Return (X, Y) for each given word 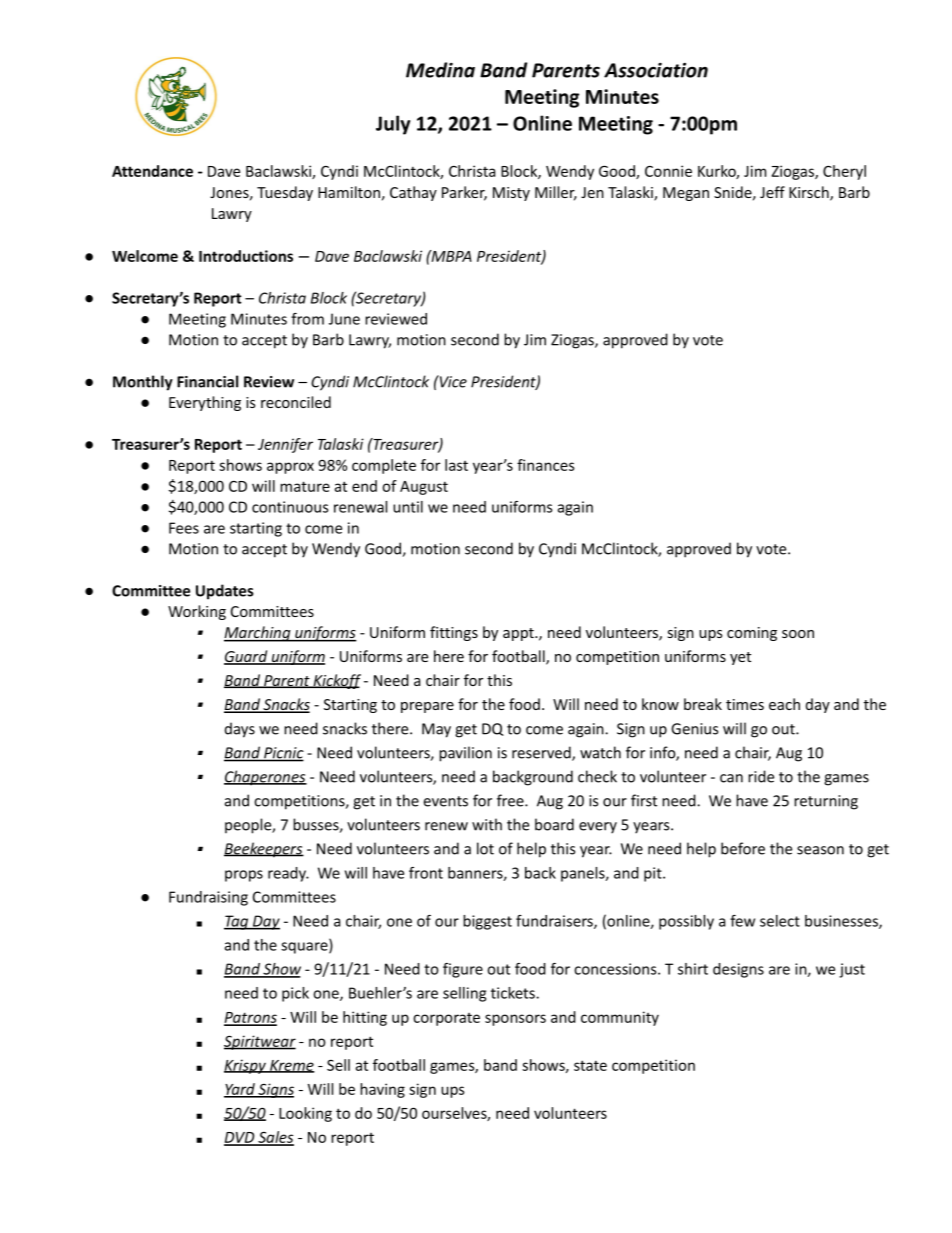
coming (752, 634)
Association (656, 70)
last (456, 465)
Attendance (152, 171)
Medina (440, 70)
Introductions (246, 256)
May (436, 730)
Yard (240, 1090)
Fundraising (208, 898)
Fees (184, 528)
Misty (511, 194)
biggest (487, 922)
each (784, 704)
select (780, 921)
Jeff (772, 192)
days (240, 730)
